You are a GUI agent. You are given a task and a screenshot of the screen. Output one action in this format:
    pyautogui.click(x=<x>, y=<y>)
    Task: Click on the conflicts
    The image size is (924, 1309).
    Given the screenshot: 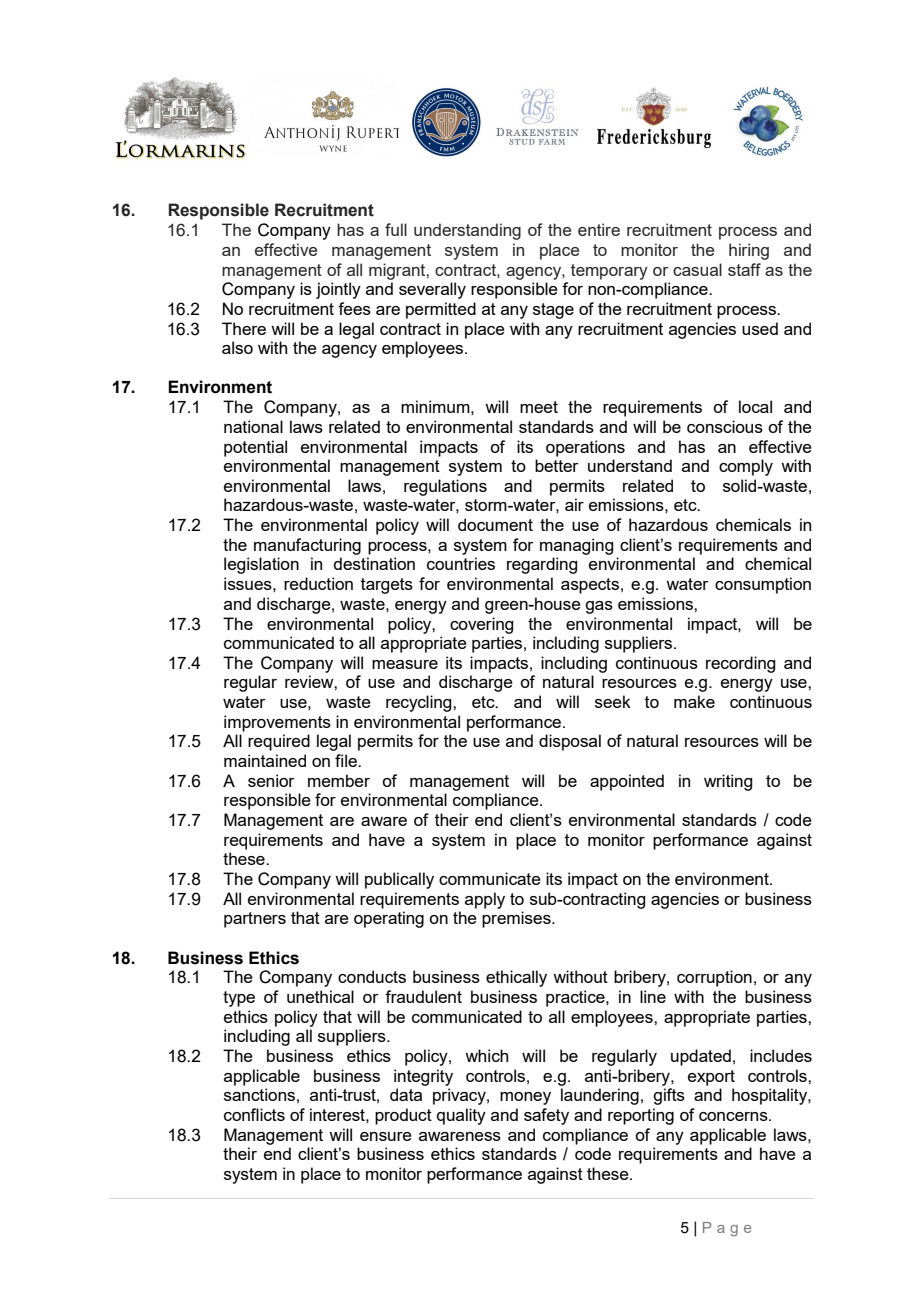 What is the action you would take?
    pyautogui.click(x=254, y=1114)
